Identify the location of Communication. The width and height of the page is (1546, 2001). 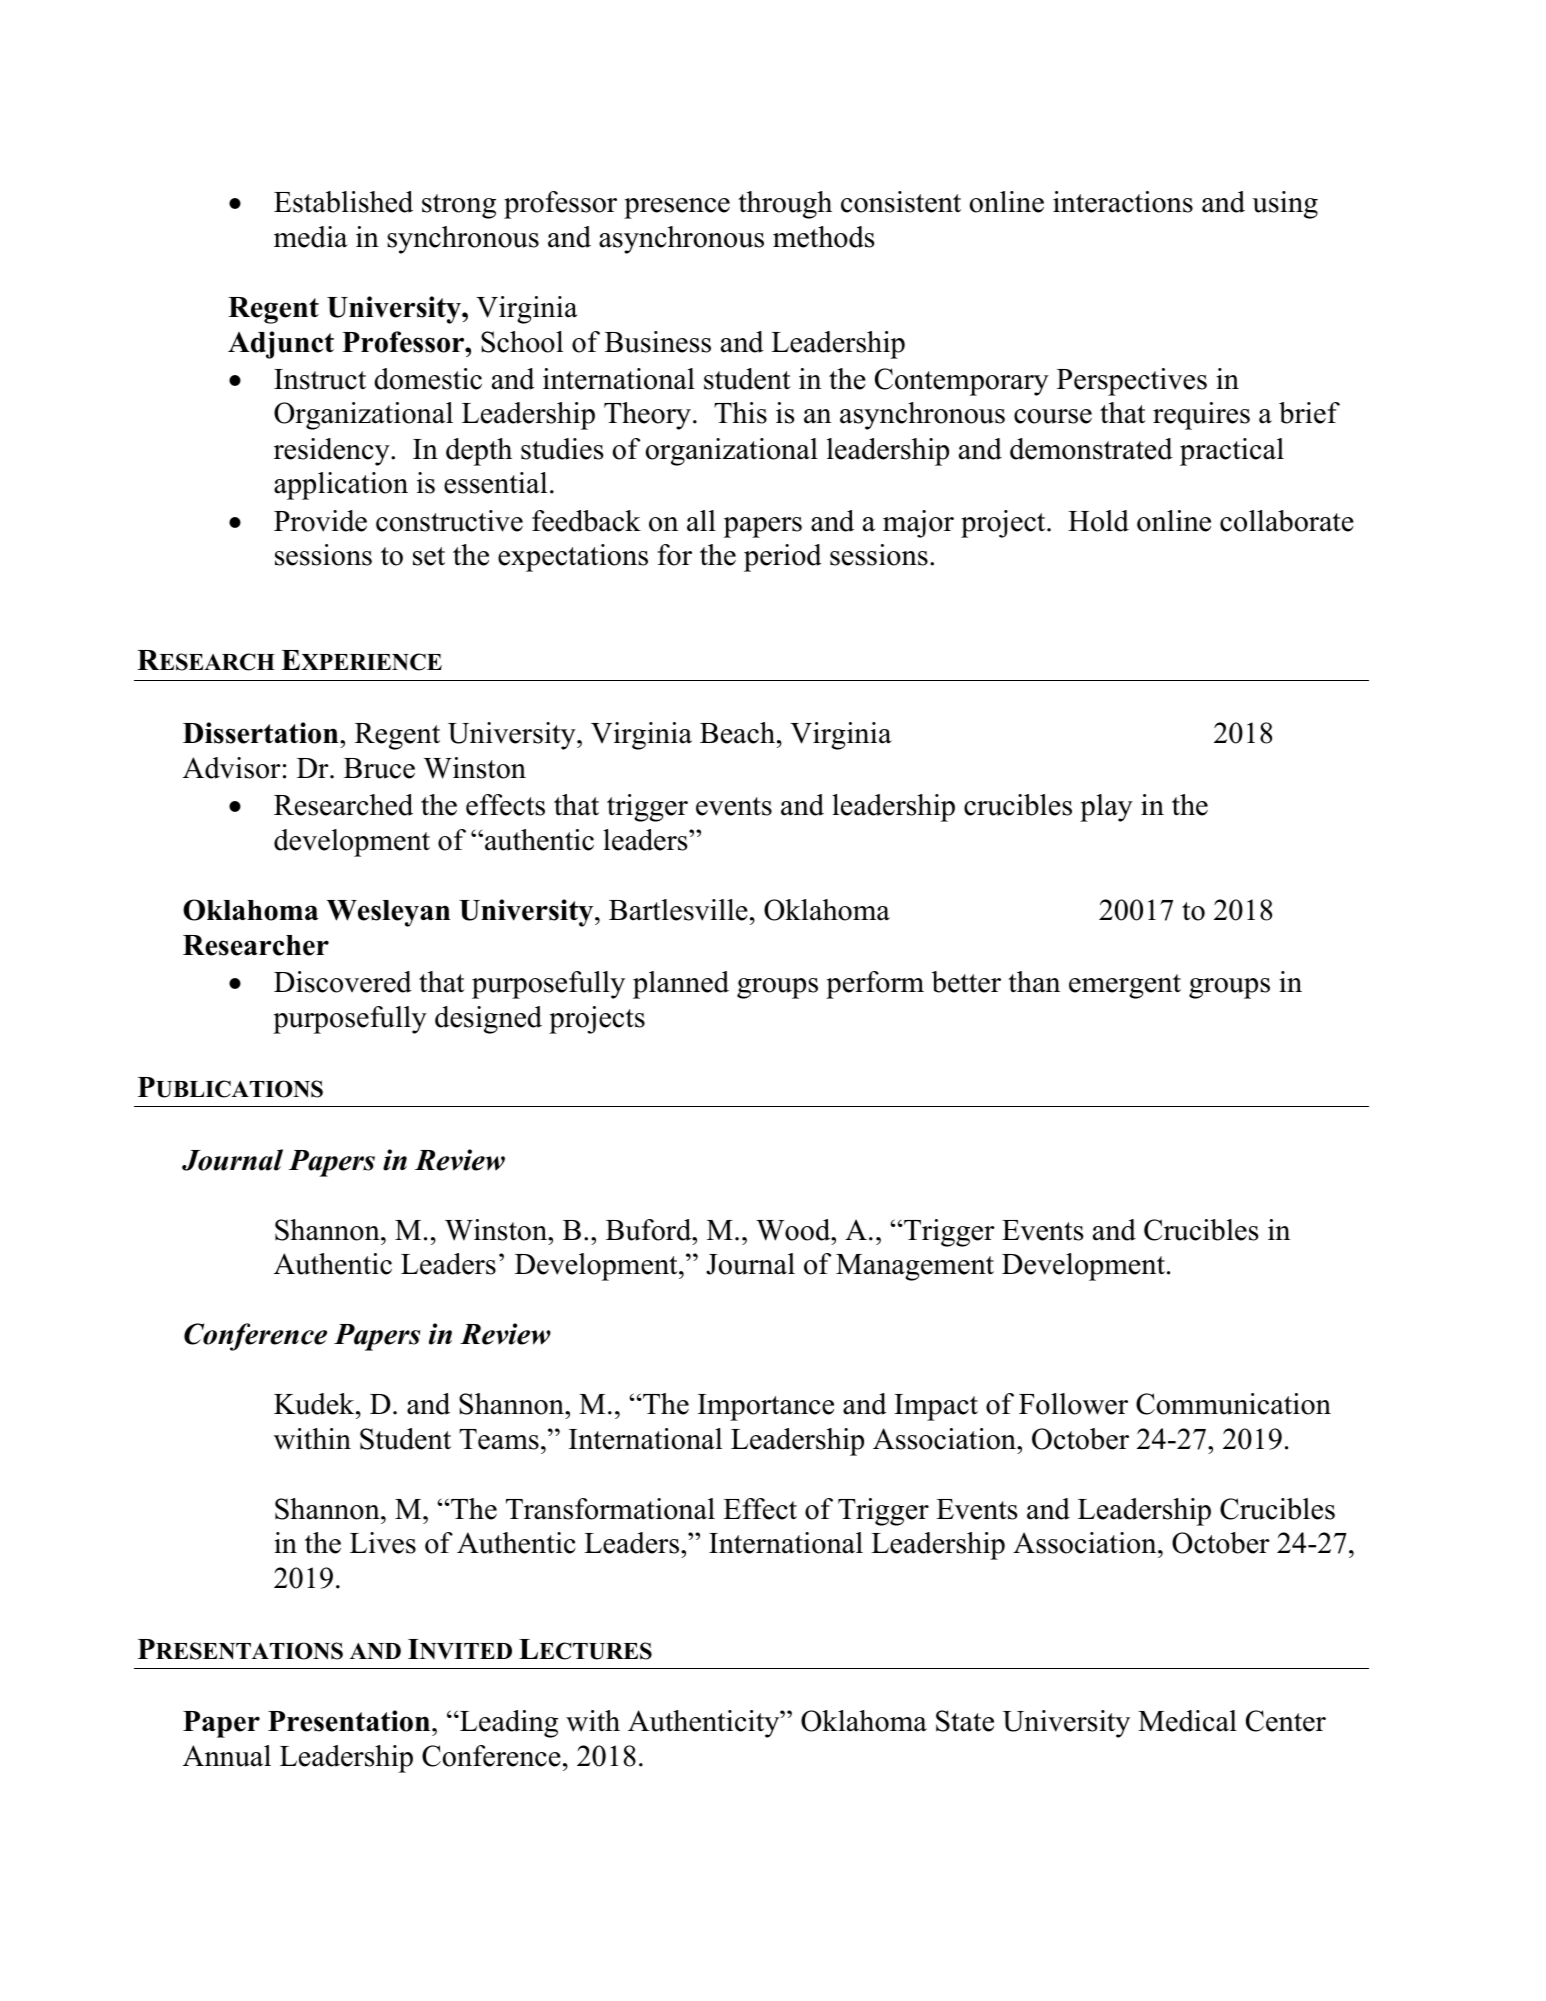
(1233, 1404).
